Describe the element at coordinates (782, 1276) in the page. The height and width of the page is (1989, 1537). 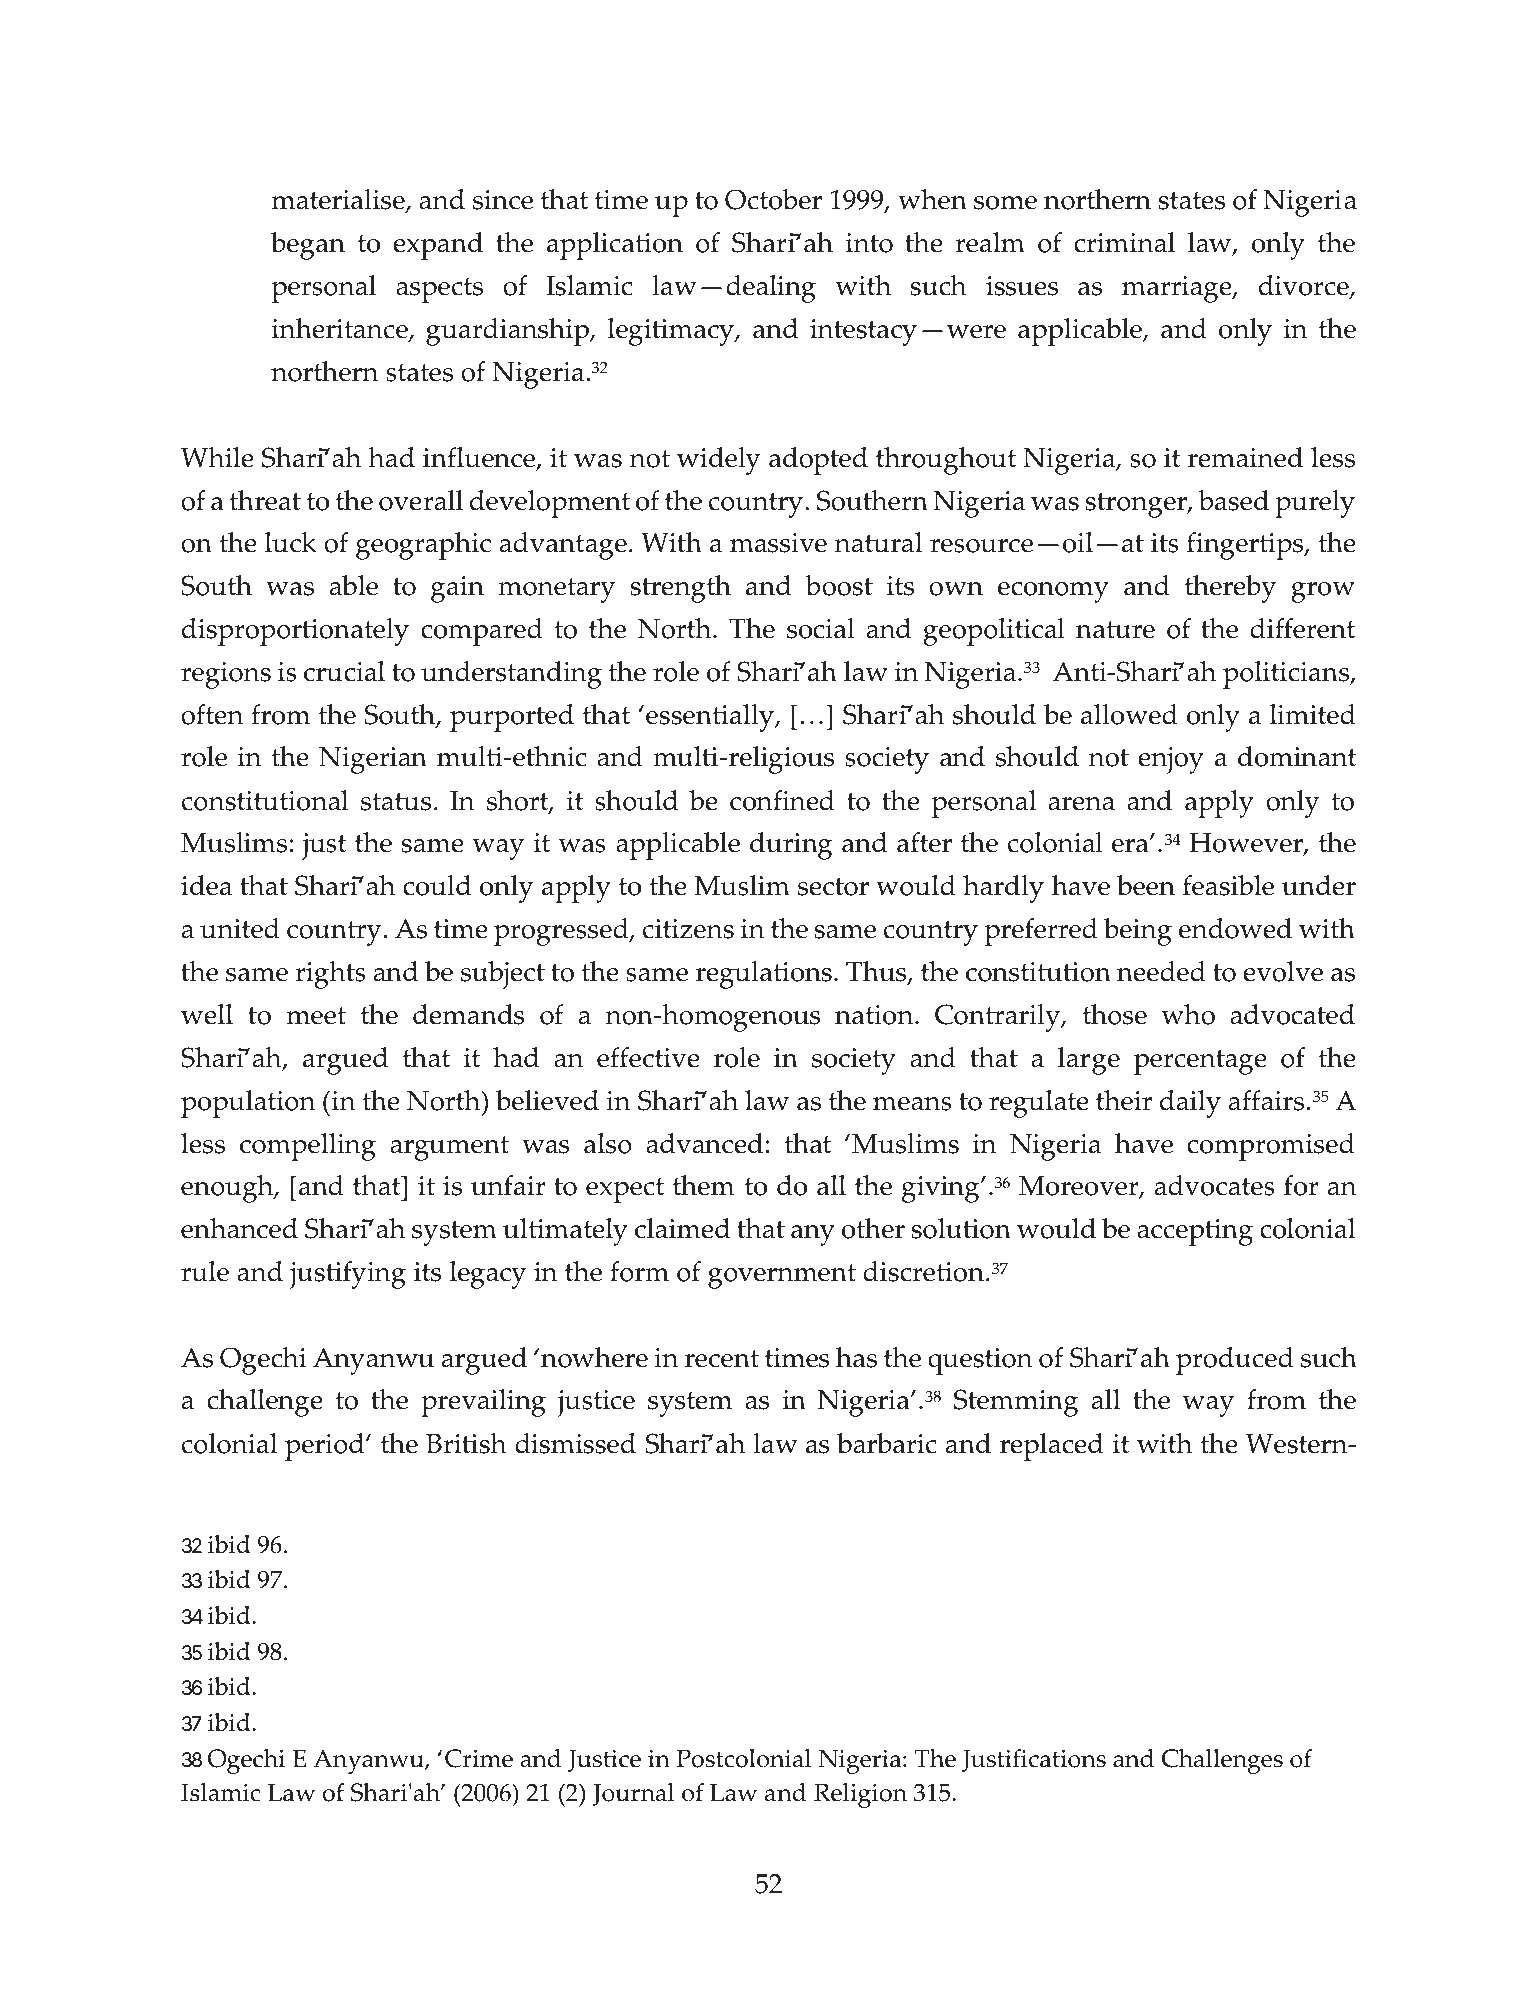
I see `government` at that location.
